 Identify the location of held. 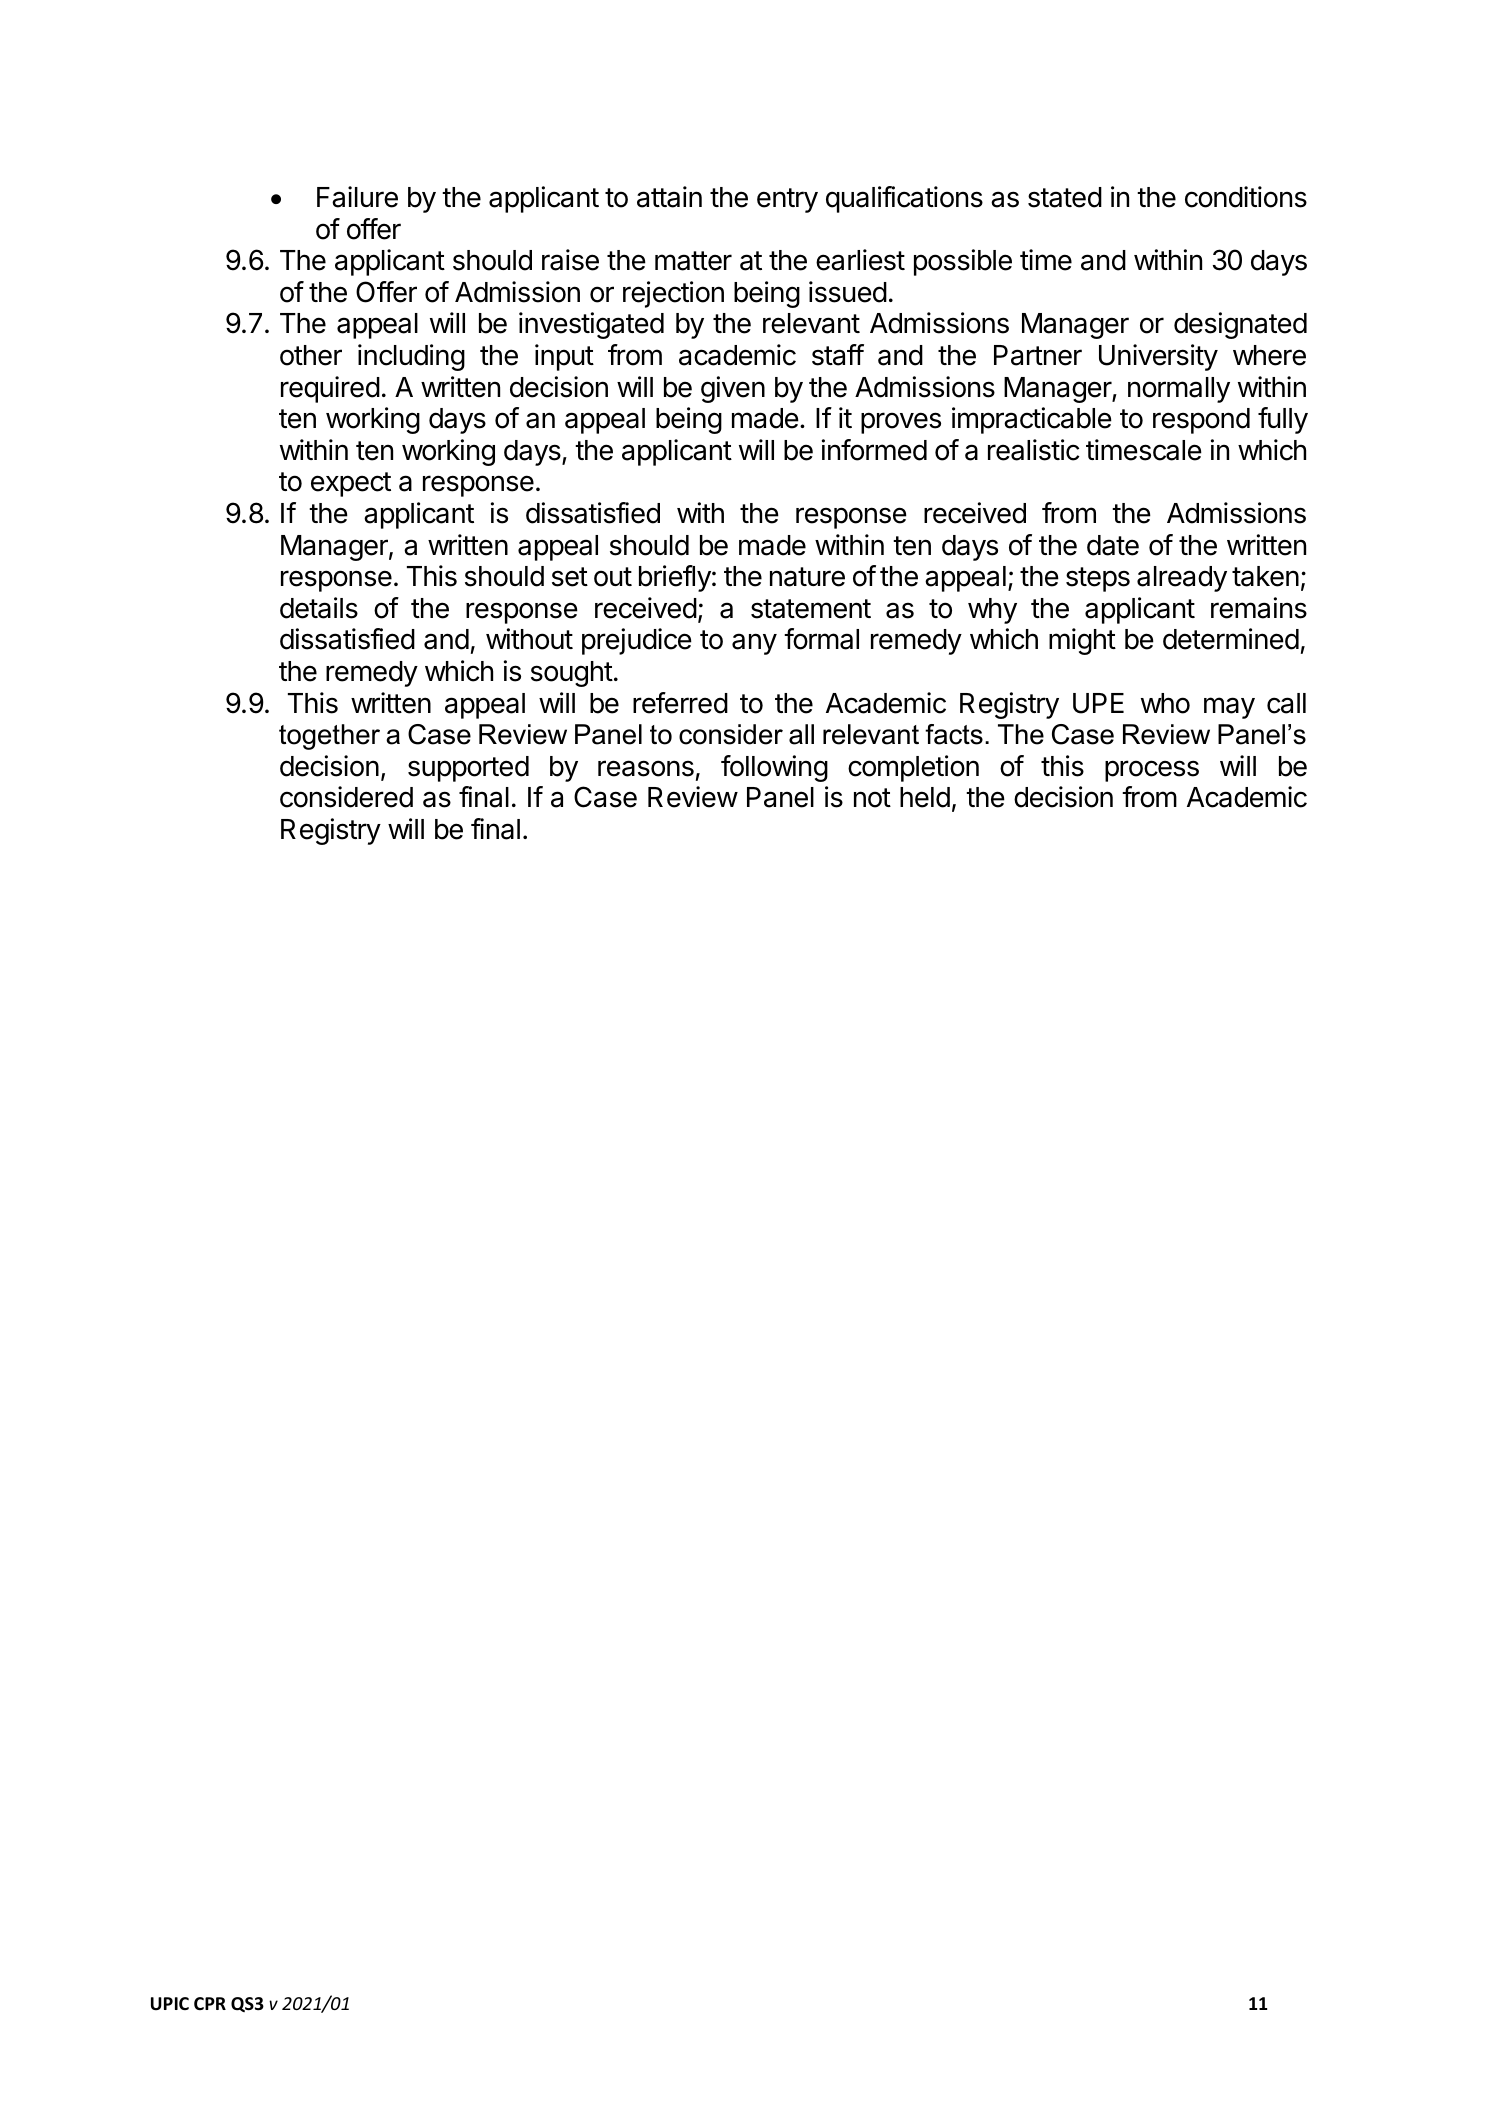
(925, 797).
